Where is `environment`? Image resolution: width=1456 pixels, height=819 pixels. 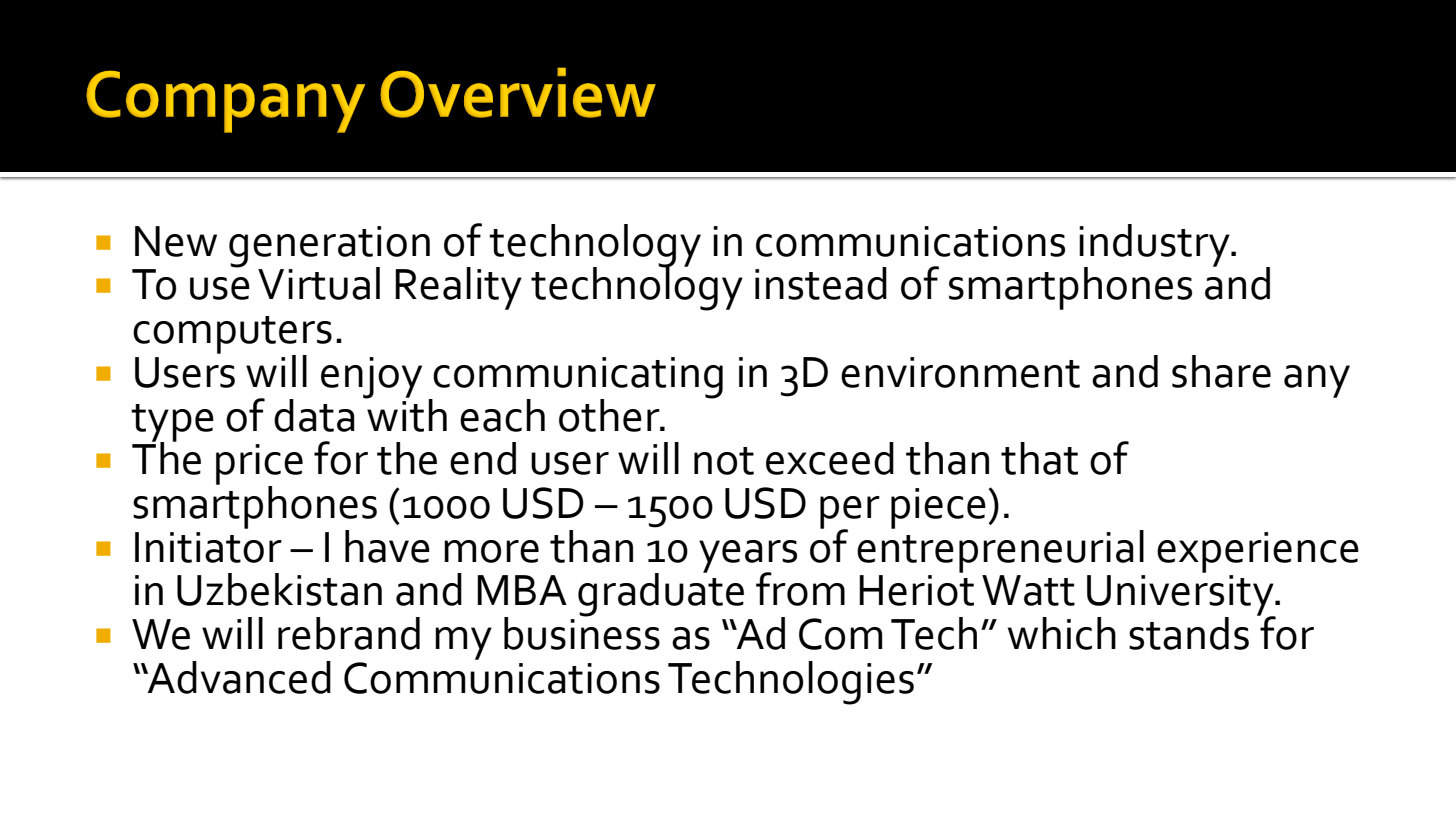
environment is located at coordinates (960, 372).
